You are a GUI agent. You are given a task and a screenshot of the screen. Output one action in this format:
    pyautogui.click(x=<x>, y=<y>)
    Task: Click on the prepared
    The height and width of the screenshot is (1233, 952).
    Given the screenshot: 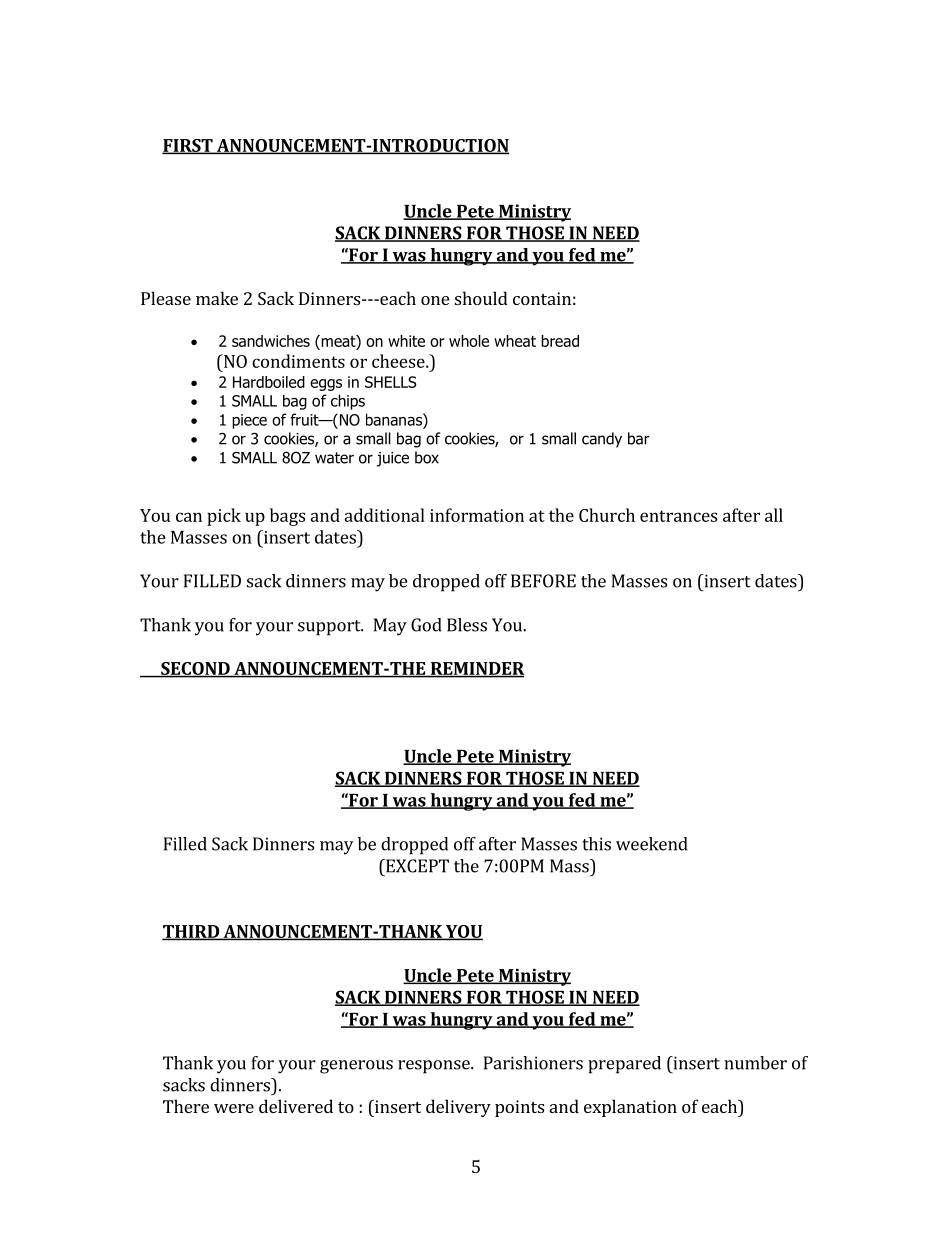 What is the action you would take?
    pyautogui.click(x=624, y=1065)
